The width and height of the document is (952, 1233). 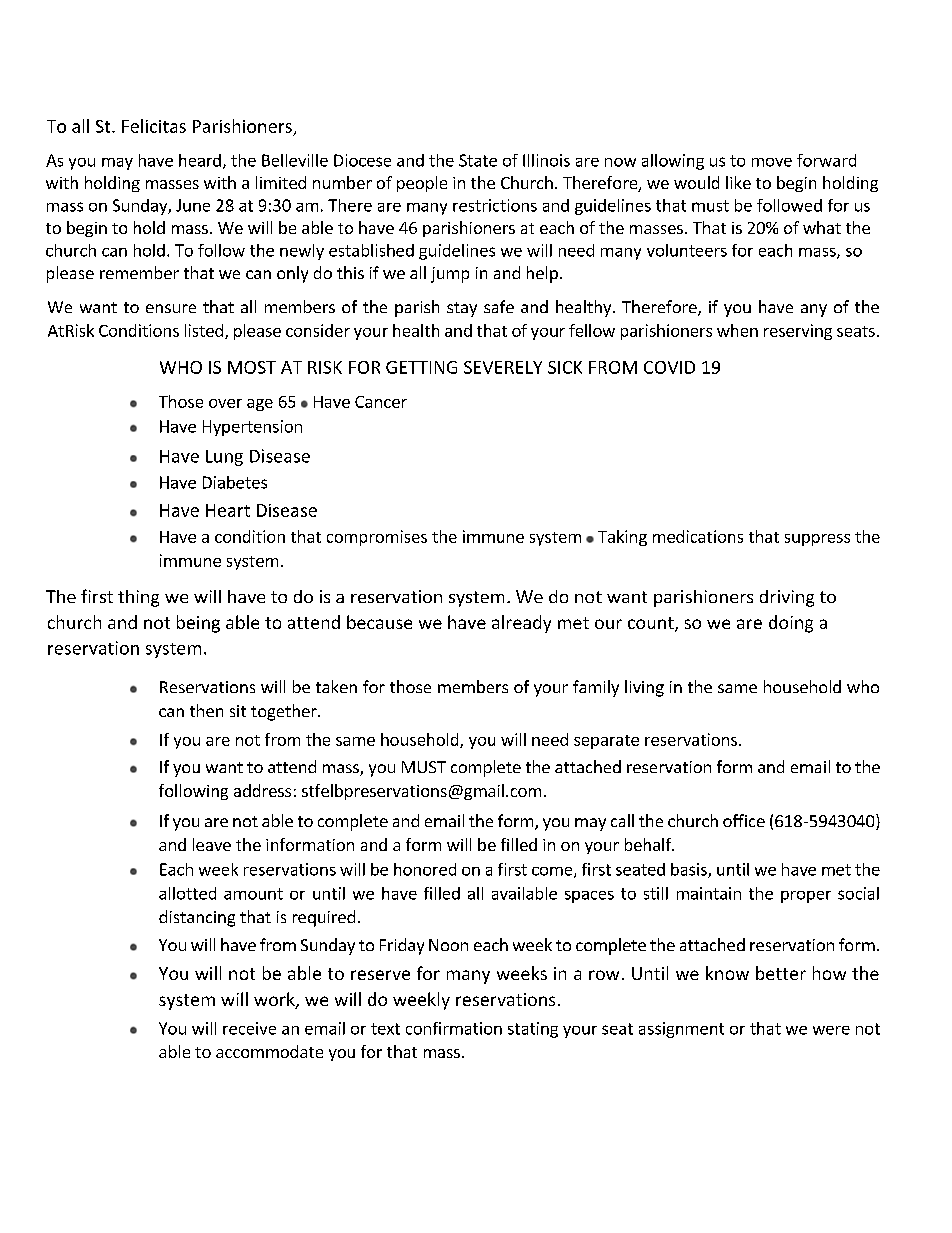 What do you see at coordinates (193, 205) in the document?
I see `June` at bounding box center [193, 205].
